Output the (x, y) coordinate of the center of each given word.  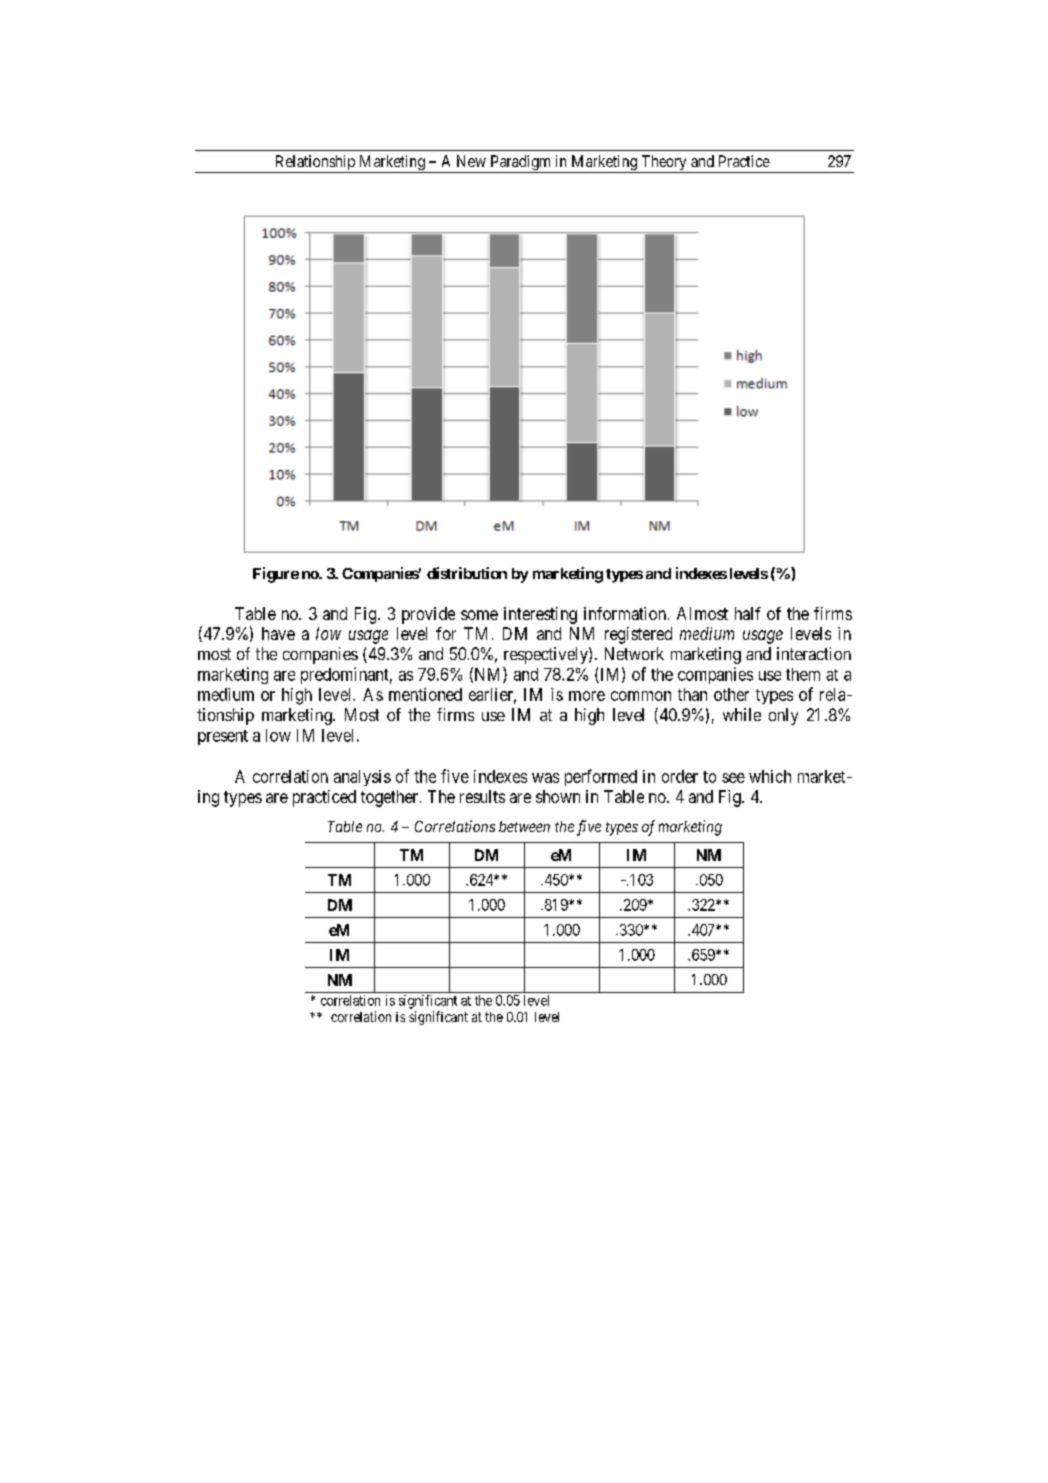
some (479, 615)
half (748, 613)
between (524, 826)
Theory (664, 164)
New (471, 161)
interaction (814, 653)
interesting (540, 615)
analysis (362, 778)
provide (428, 615)
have (278, 633)
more (587, 696)
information (626, 613)
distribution (467, 573)
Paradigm (521, 164)
